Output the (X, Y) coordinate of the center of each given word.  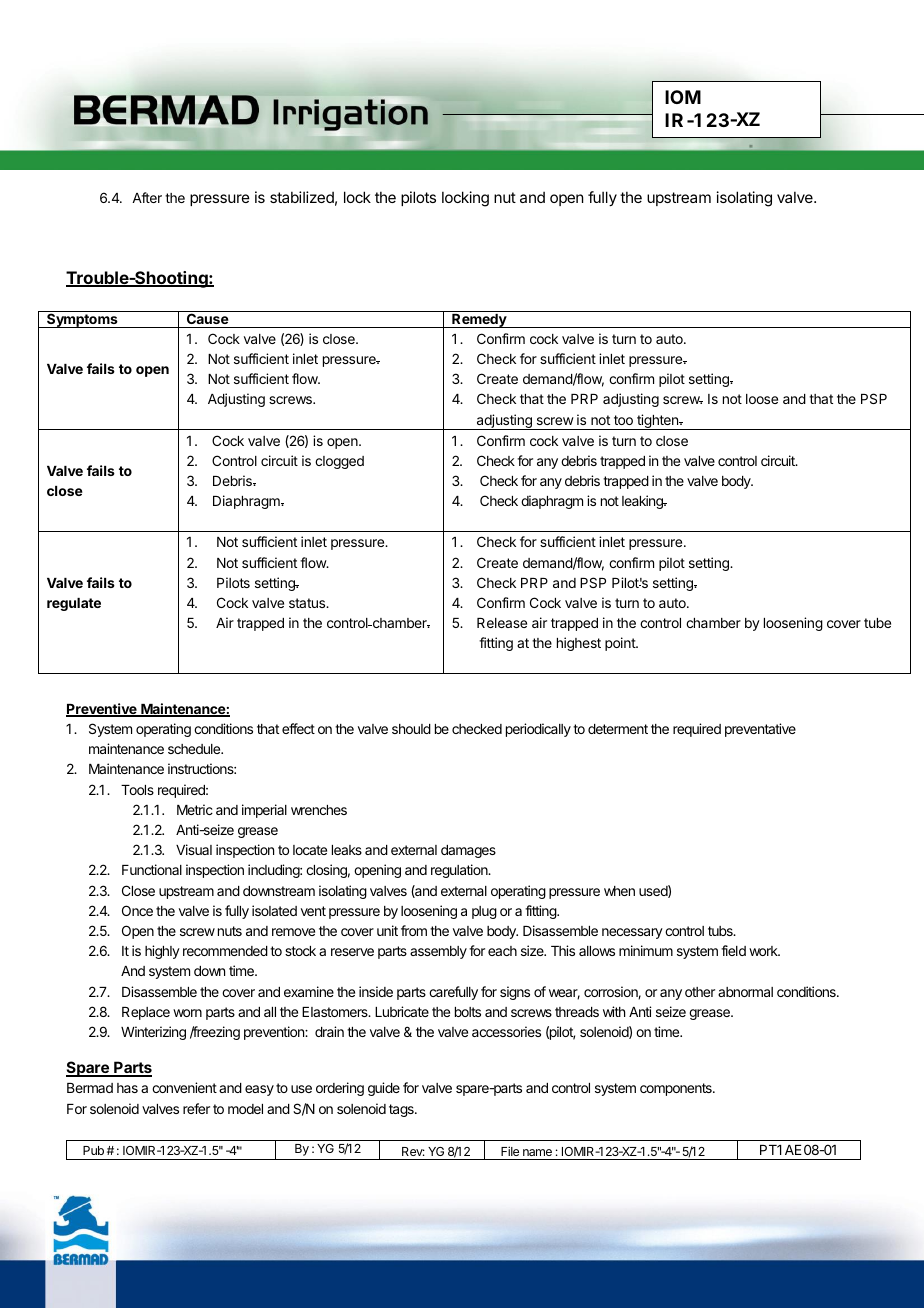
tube (877, 623)
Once (137, 910)
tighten (657, 422)
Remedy (479, 321)
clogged (339, 462)
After (147, 197)
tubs (721, 931)
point (621, 644)
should (411, 729)
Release (502, 623)
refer (196, 1108)
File (510, 1151)
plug (484, 912)
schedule (195, 749)
